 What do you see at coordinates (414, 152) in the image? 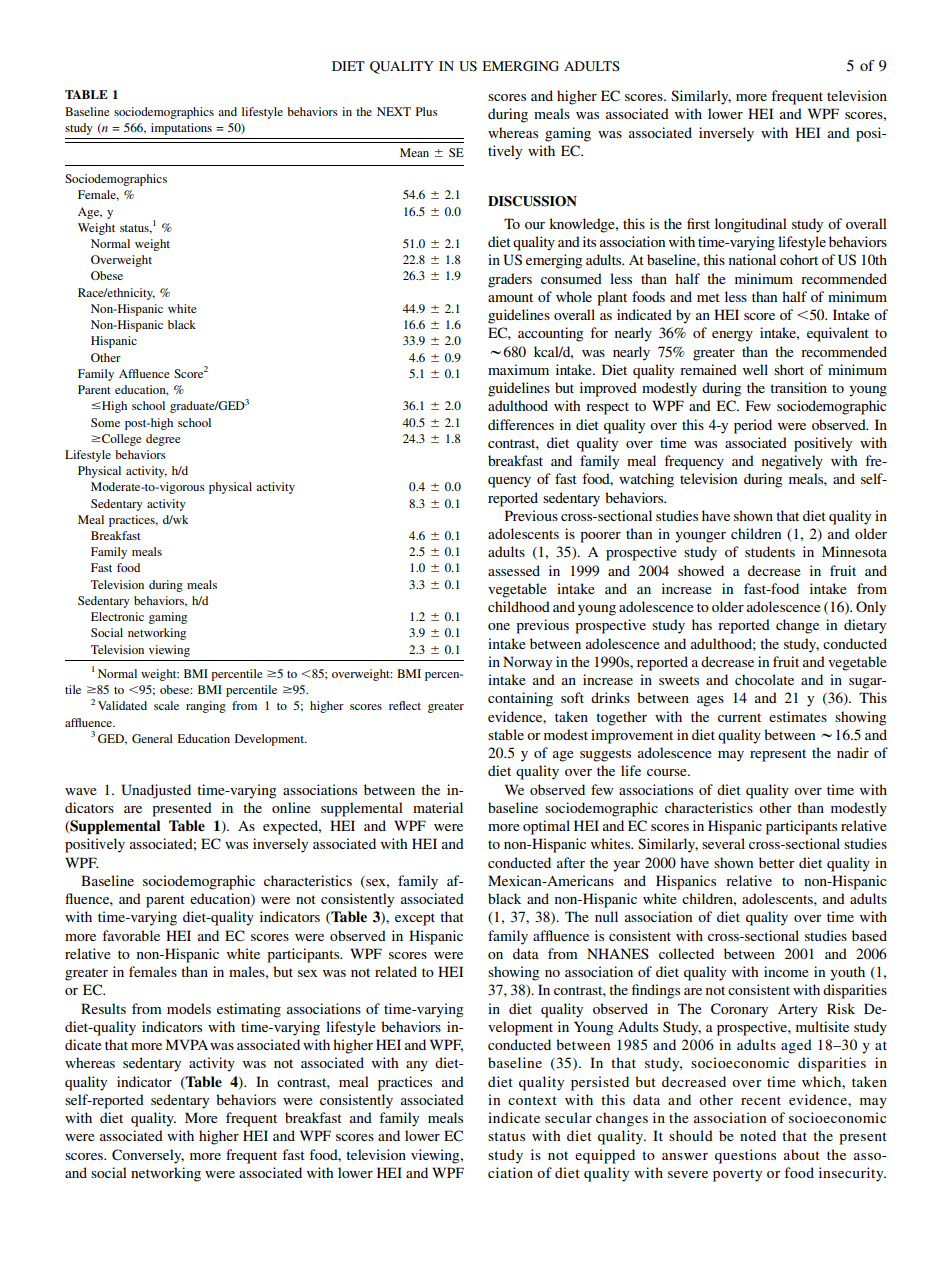
I see `Mean` at bounding box center [414, 152].
